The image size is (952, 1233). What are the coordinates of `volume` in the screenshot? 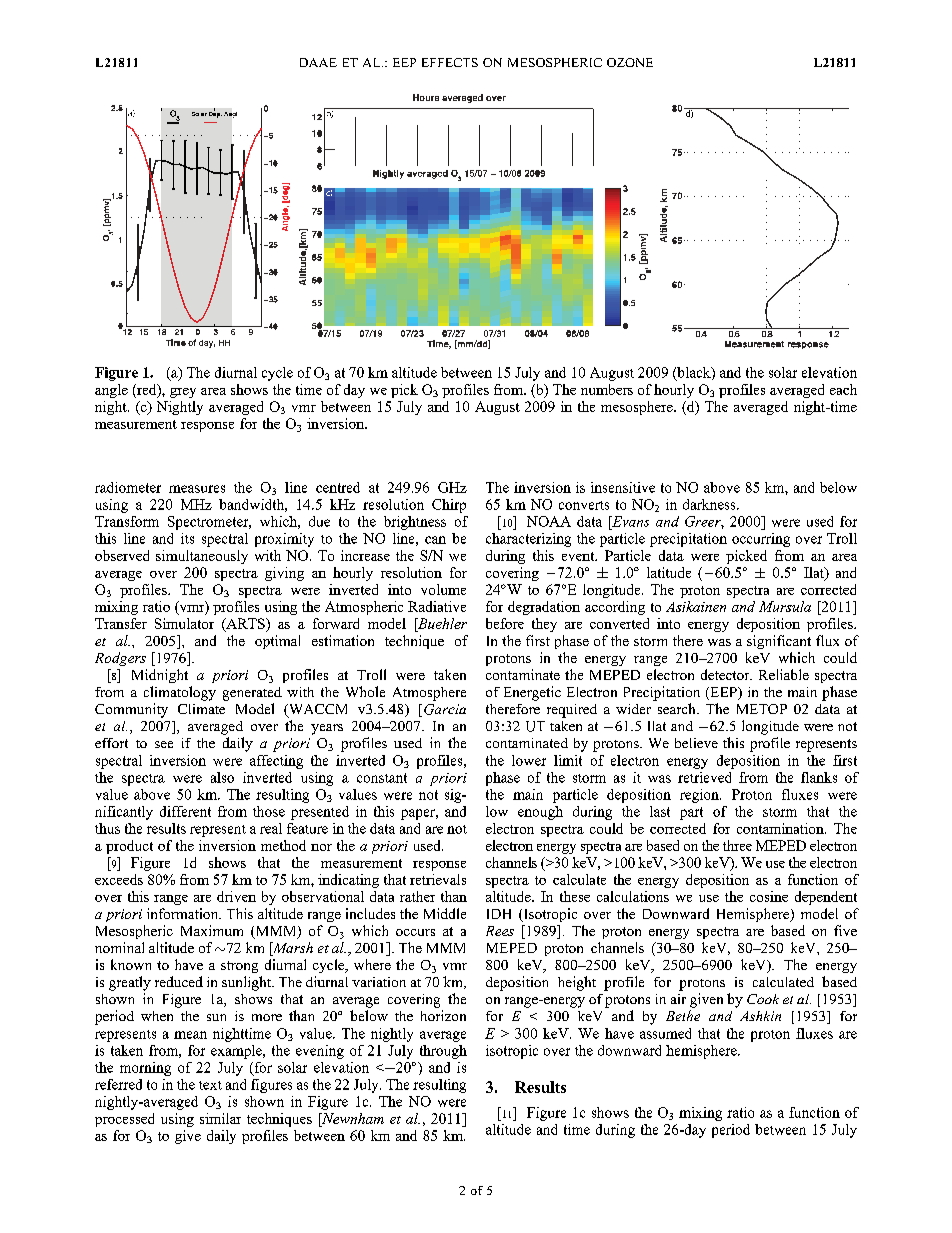 It's located at (443, 589).
